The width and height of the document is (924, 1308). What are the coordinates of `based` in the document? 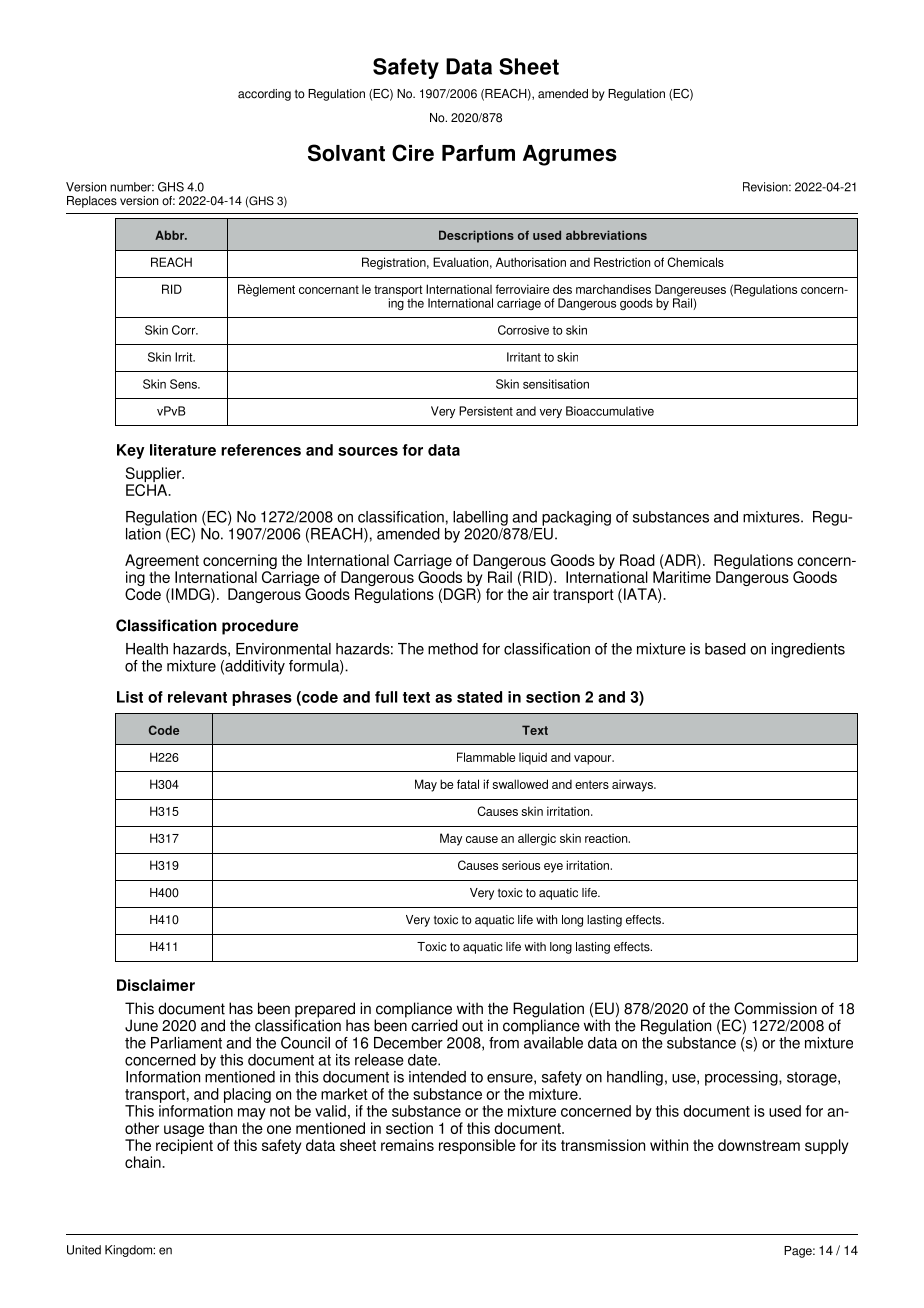 It's located at (725, 649).
